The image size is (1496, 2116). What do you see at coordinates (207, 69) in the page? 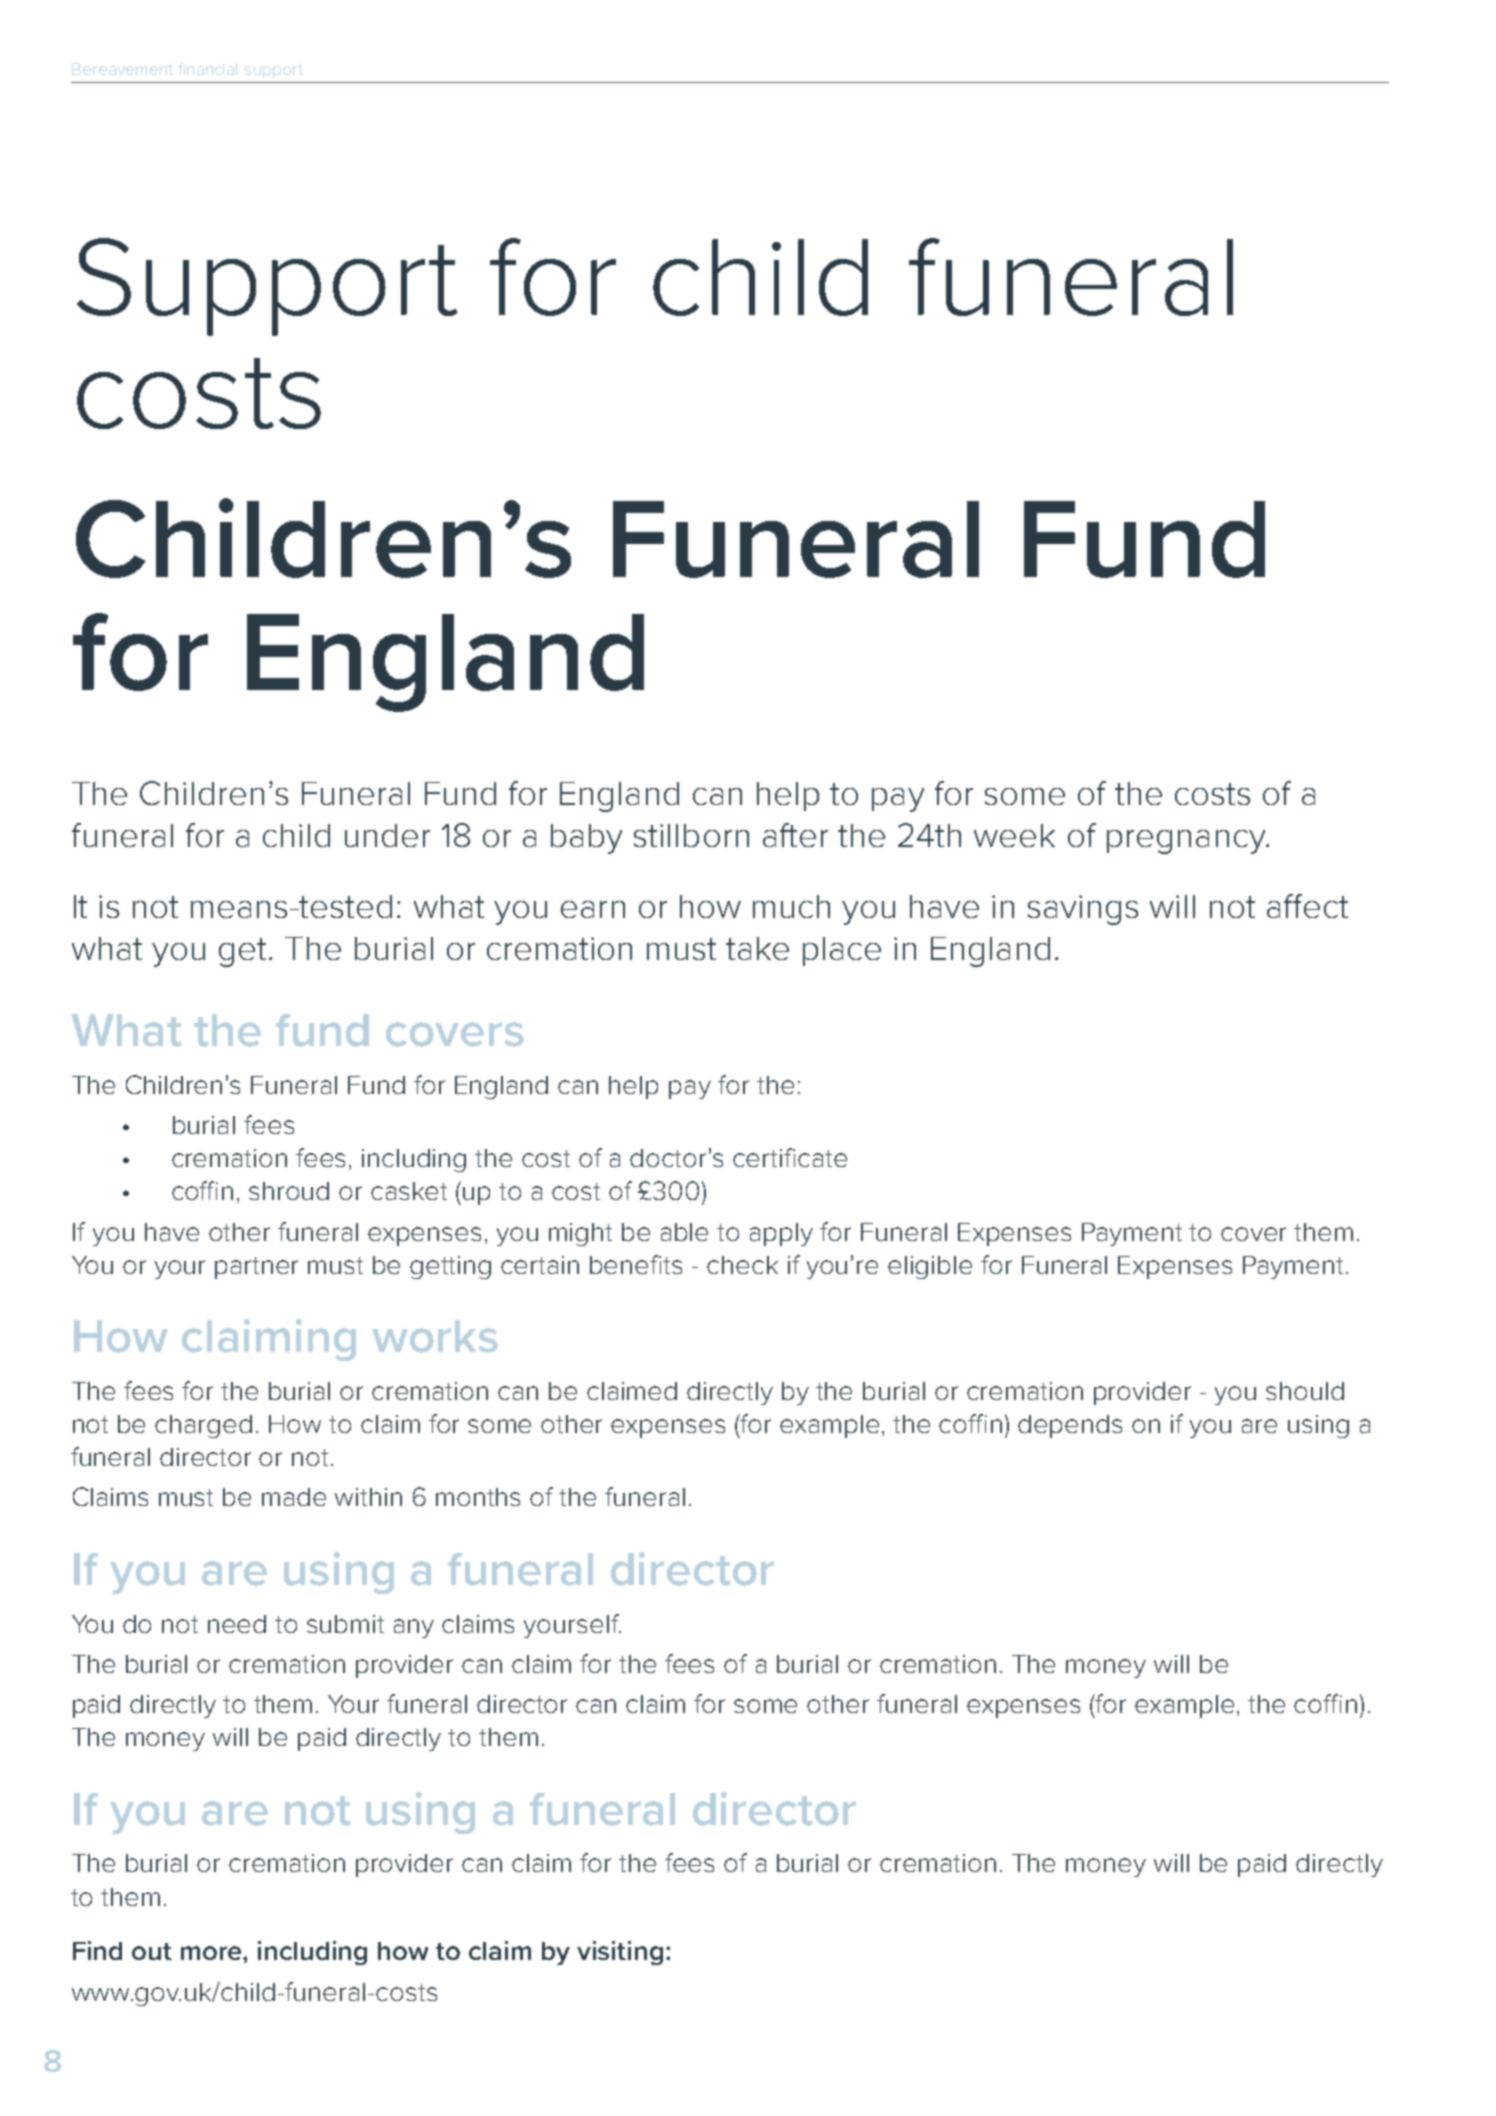
I see `financial` at bounding box center [207, 69].
